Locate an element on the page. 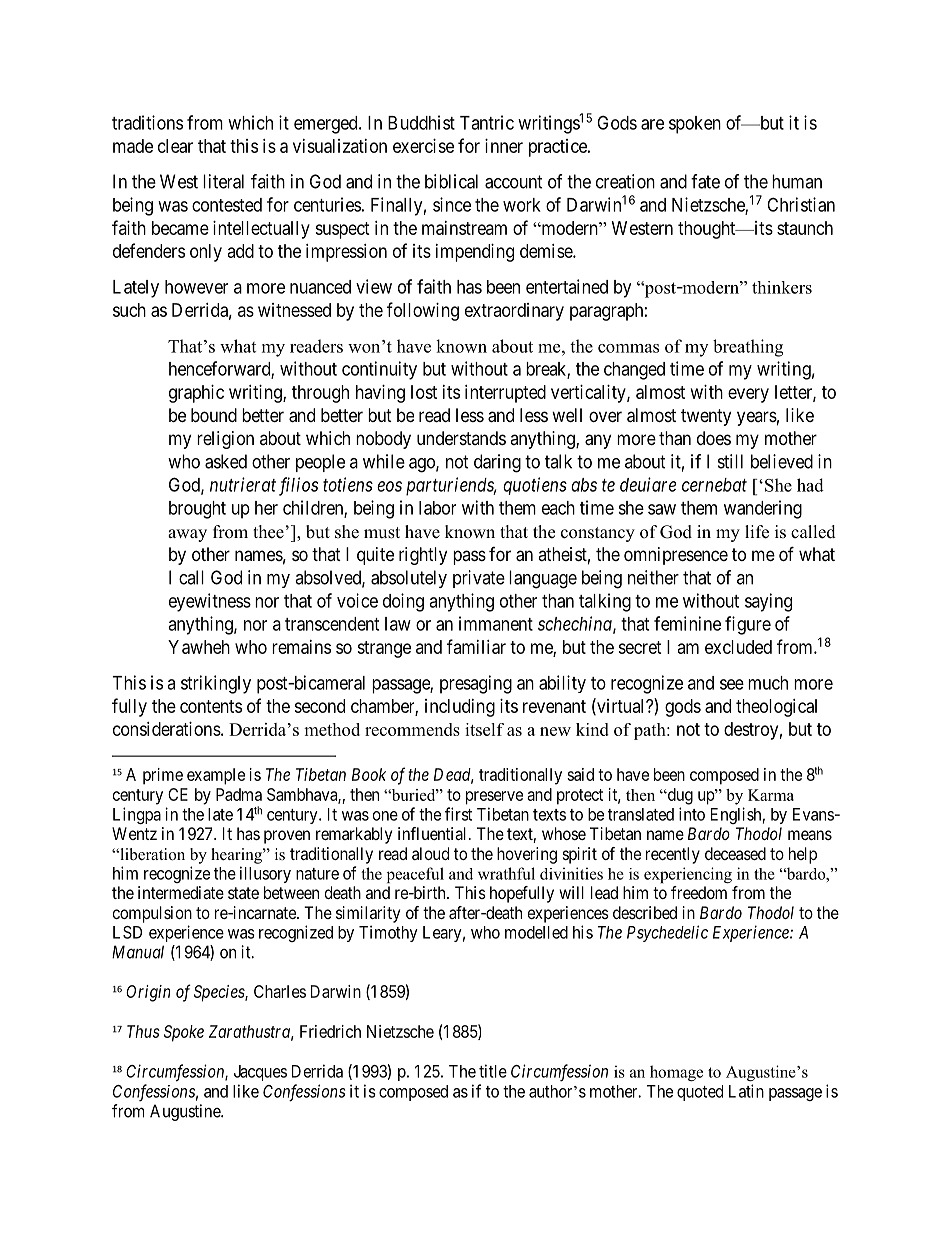 This document has width=952, height=1233. Jacques is located at coordinates (260, 1073).
